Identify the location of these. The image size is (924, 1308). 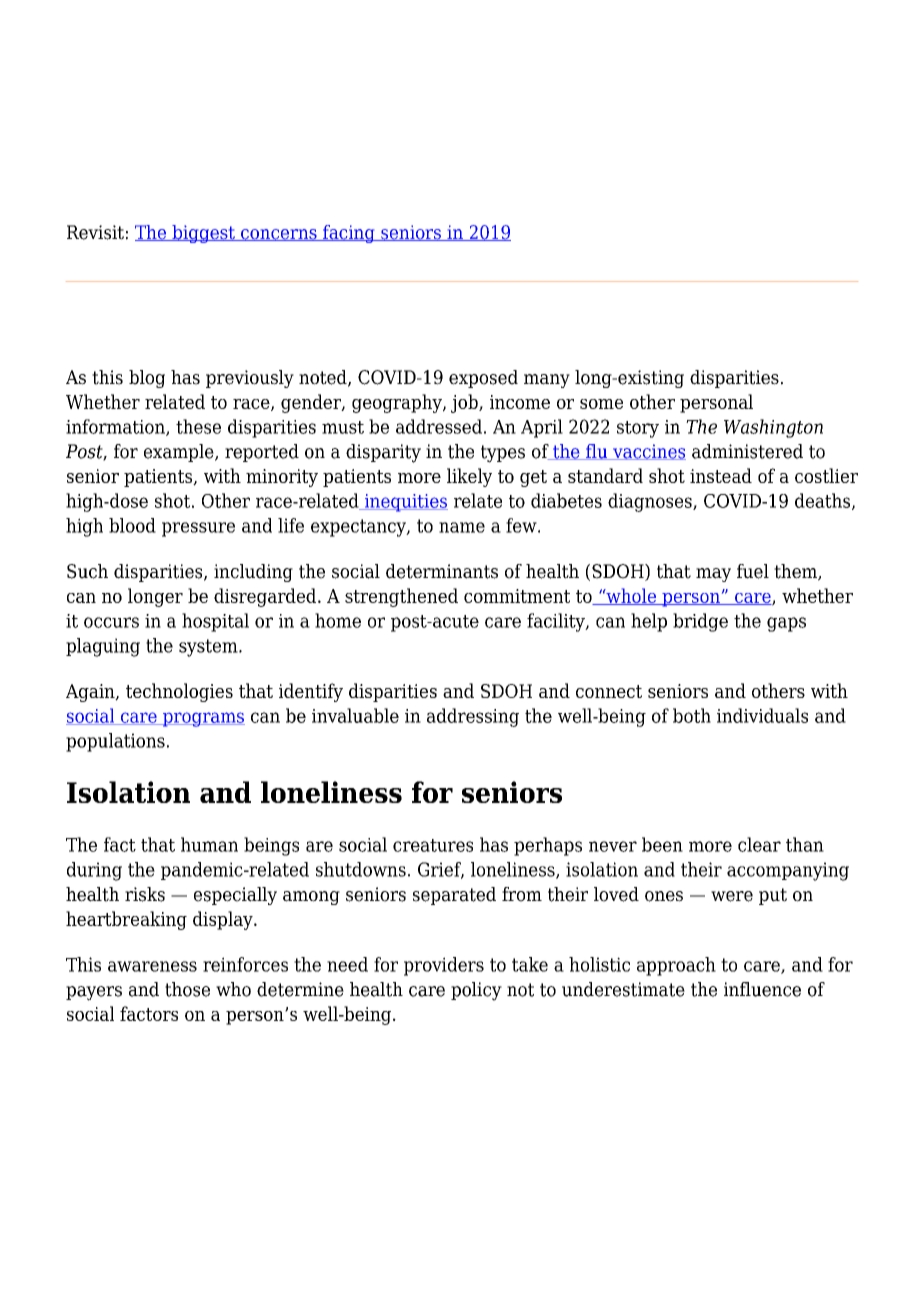
(198, 426).
